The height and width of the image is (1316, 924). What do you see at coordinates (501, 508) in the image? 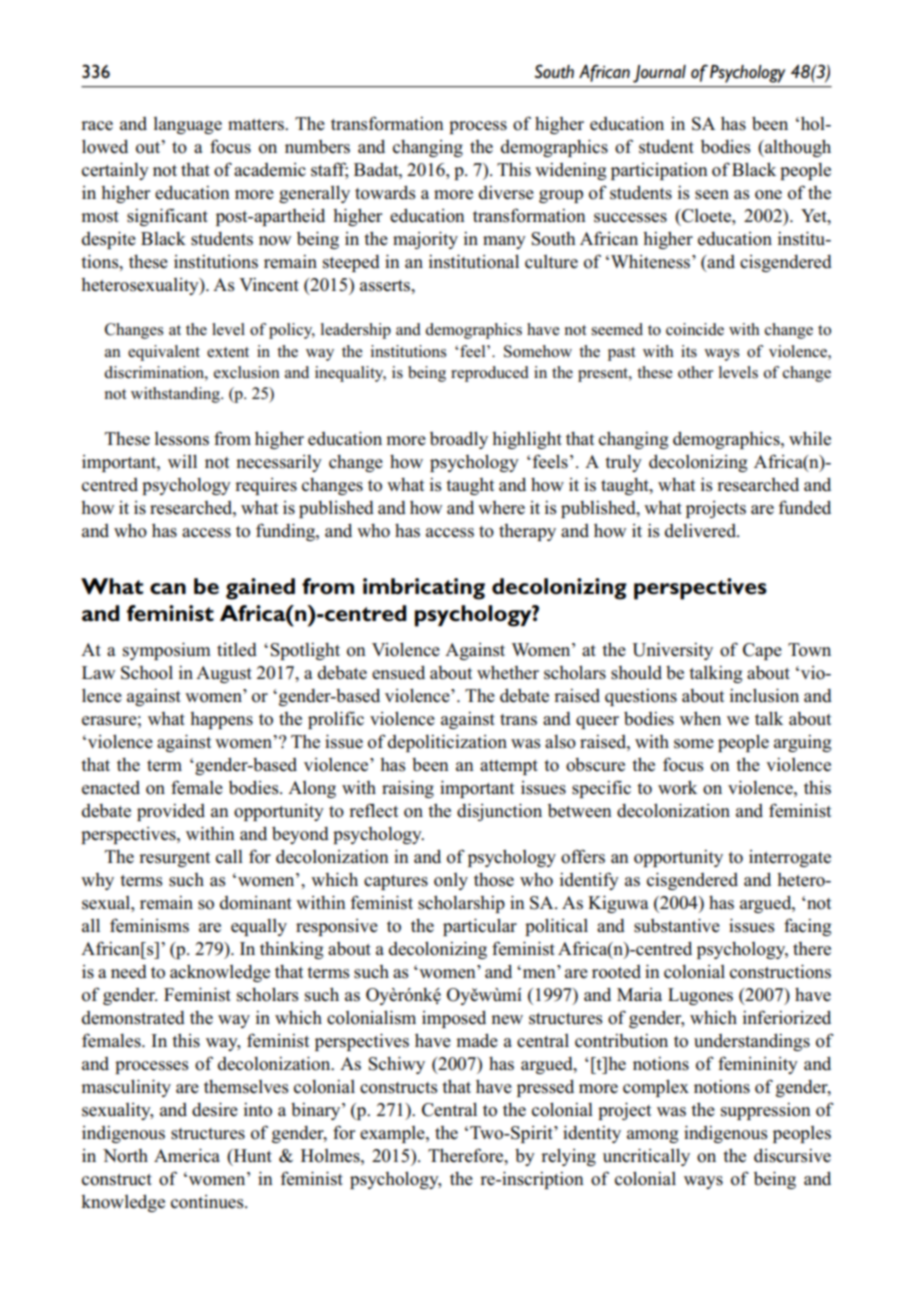
I see `where` at bounding box center [501, 508].
